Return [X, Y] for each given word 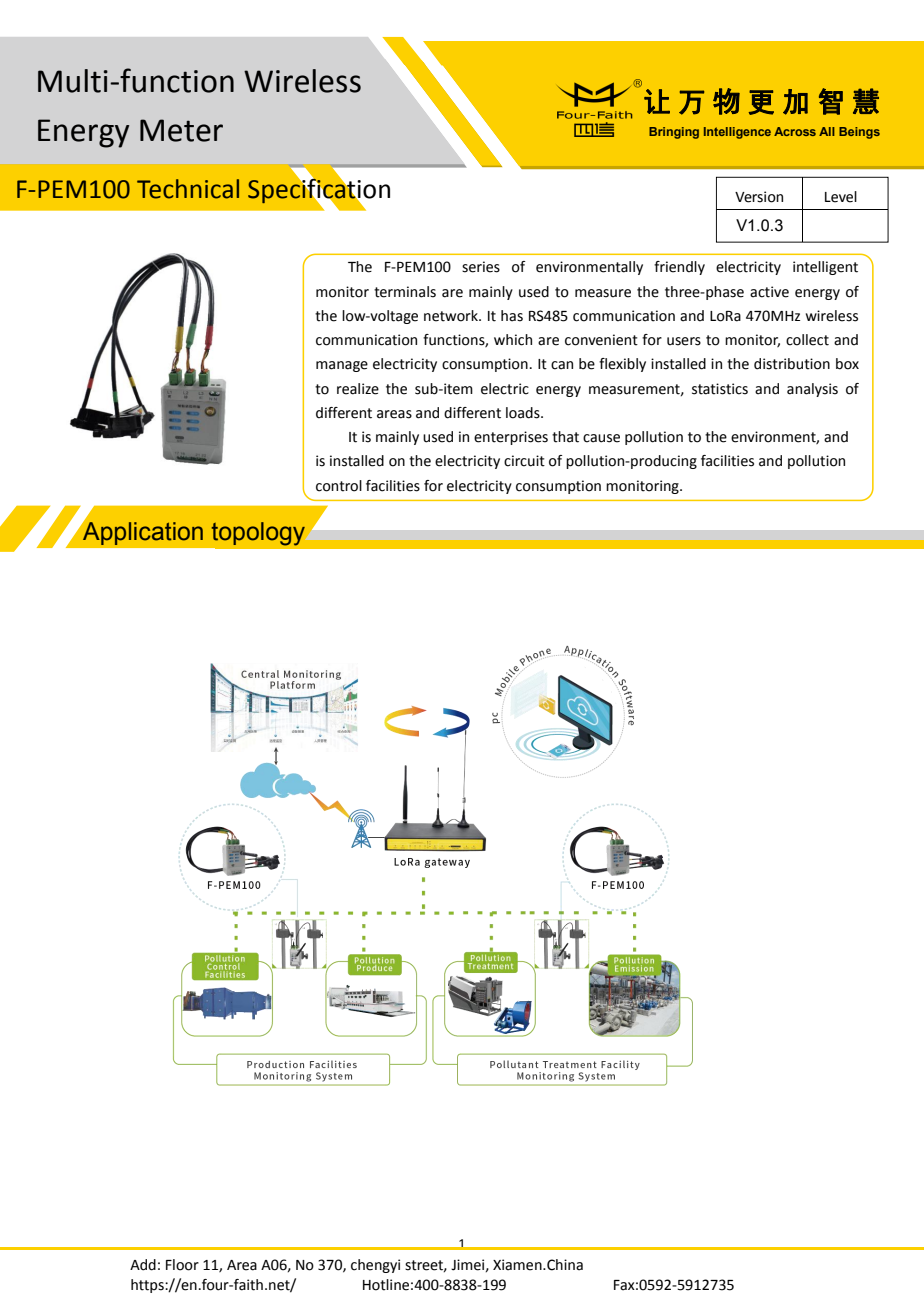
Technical [188, 189]
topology [260, 534]
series [481, 267]
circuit [524, 461]
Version [759, 197]
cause [601, 438]
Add [143, 1265]
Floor [182, 1265]
